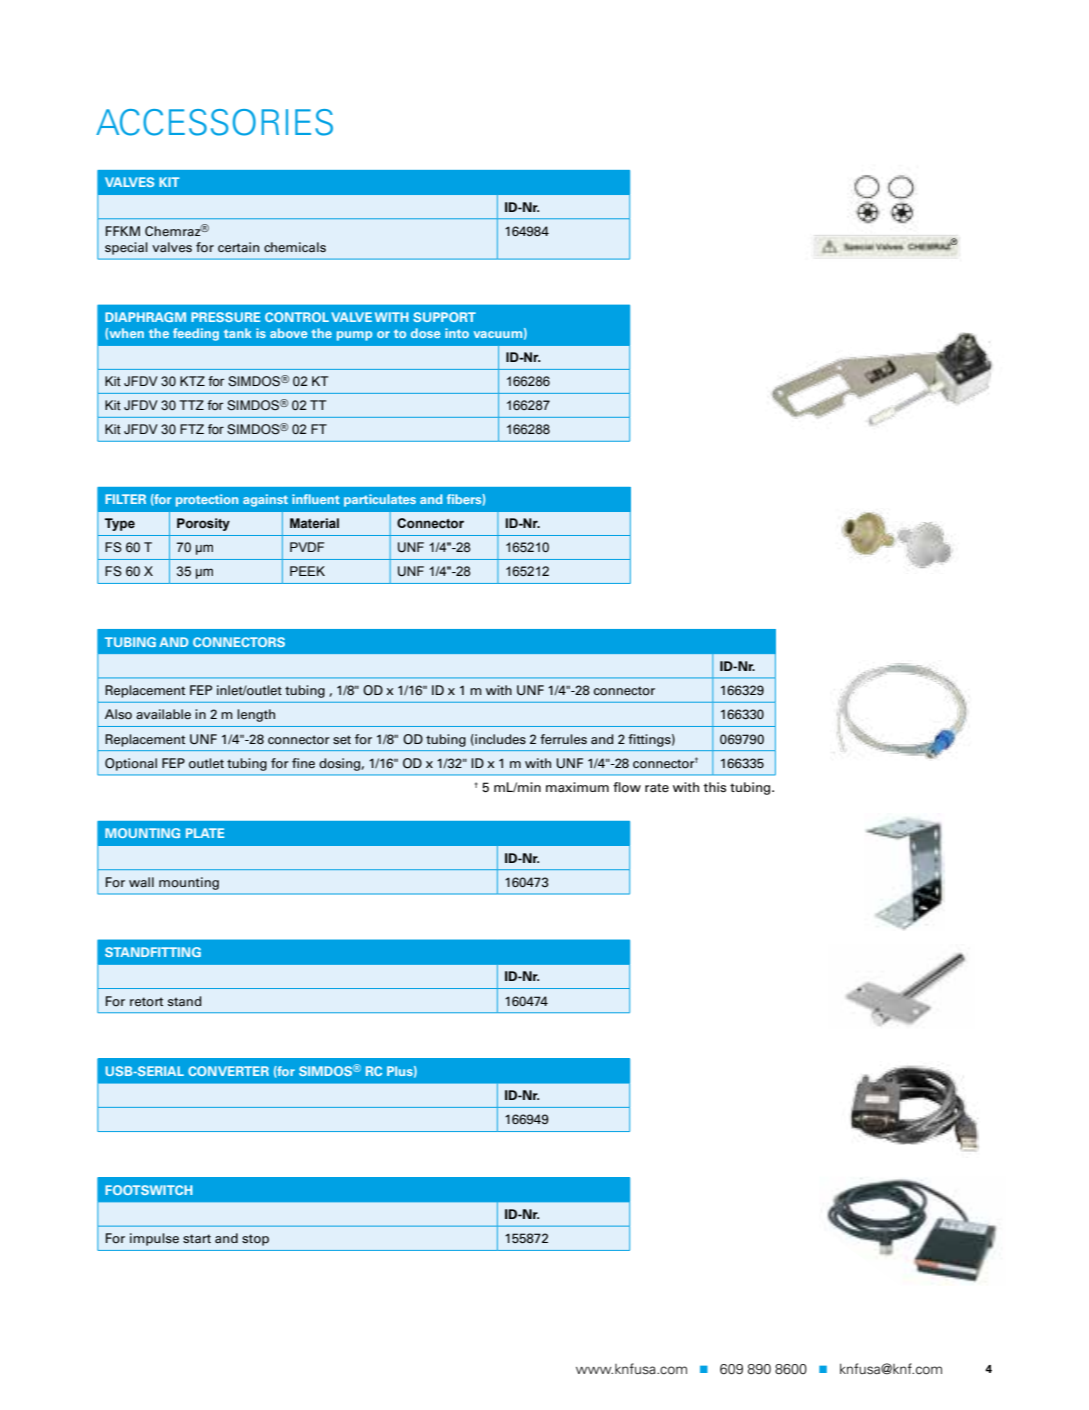 This document has height=1410, width=1089. What do you see at coordinates (163, 714) in the document?
I see `available` at bounding box center [163, 714].
